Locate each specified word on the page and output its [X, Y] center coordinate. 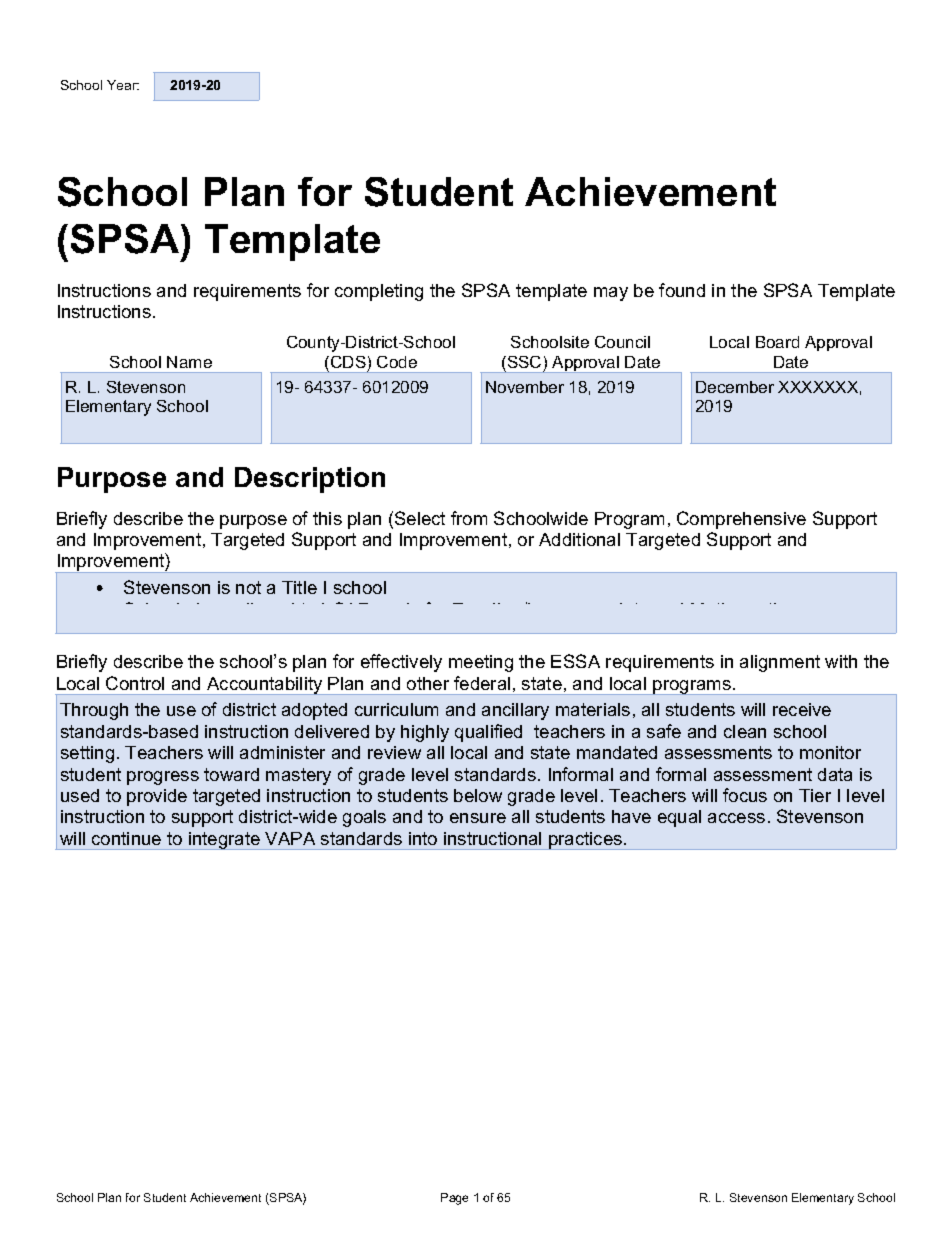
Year [123, 85]
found [682, 290]
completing [379, 292]
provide [157, 797]
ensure [478, 818]
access [736, 818]
